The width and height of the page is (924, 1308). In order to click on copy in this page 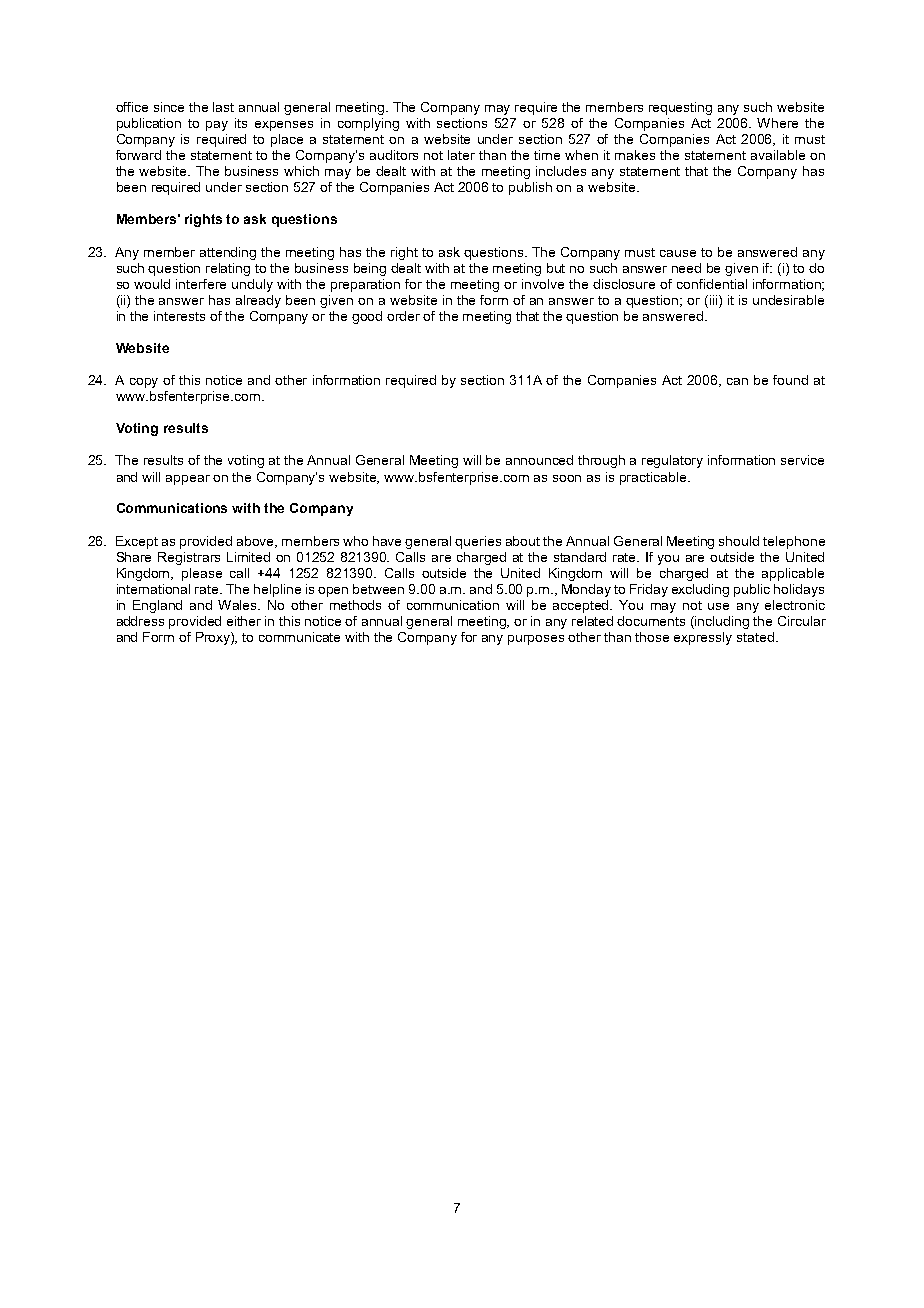, I will do `click(144, 383)`.
